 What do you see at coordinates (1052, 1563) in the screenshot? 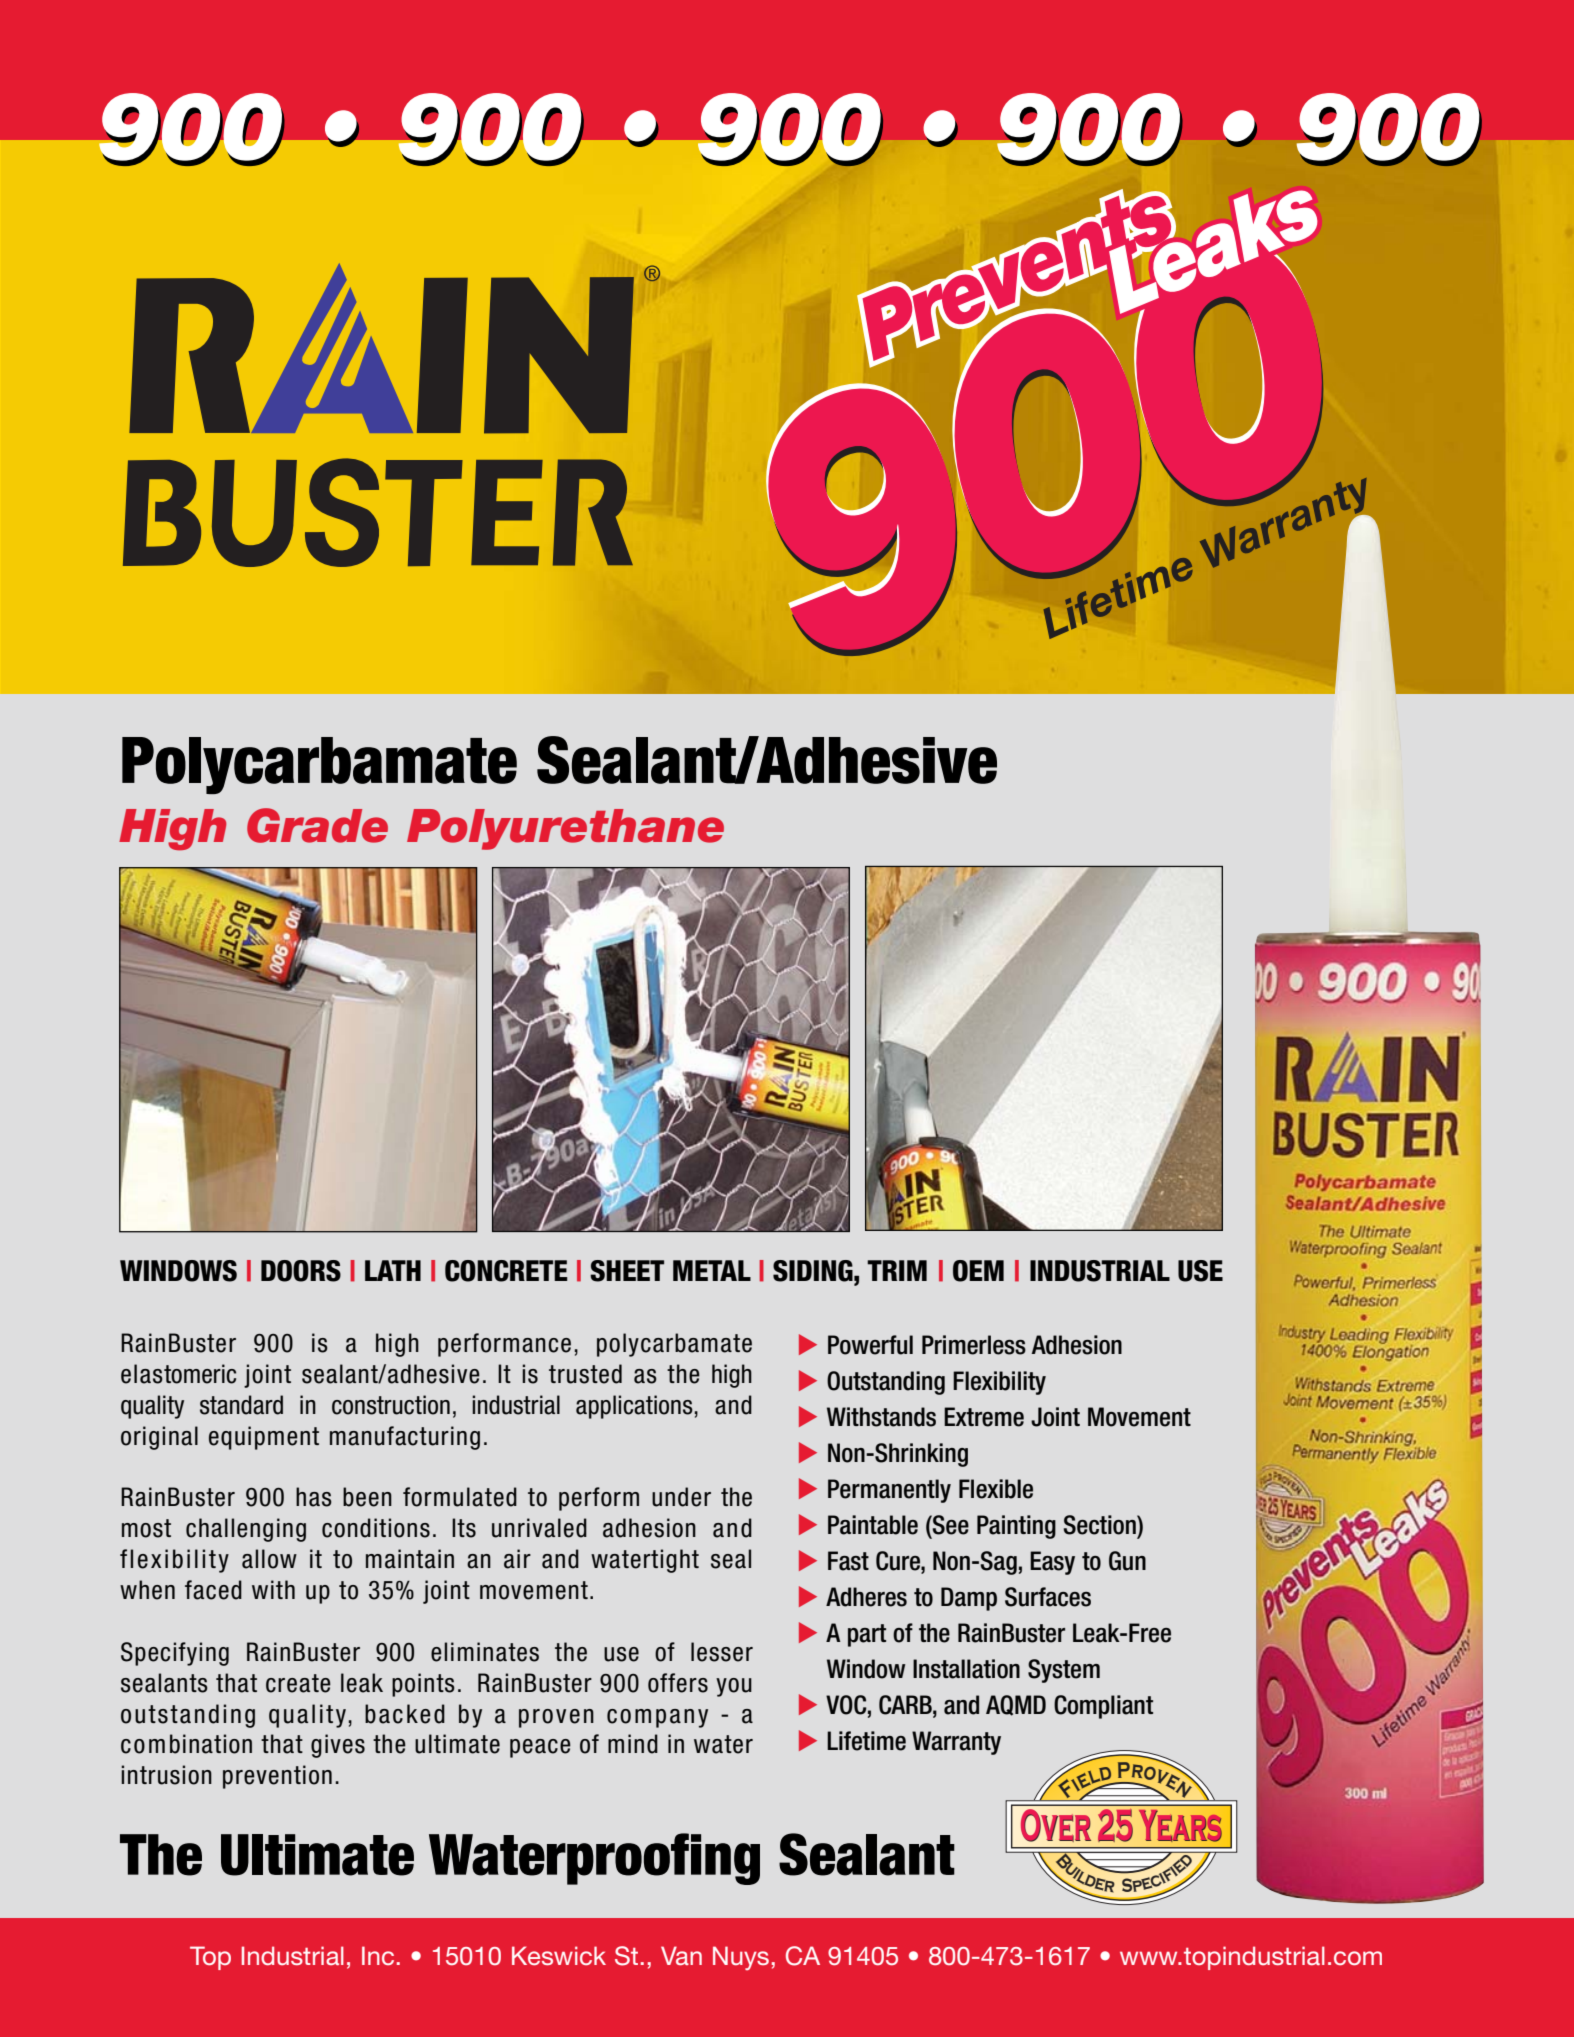
I see `Easy` at bounding box center [1052, 1563].
